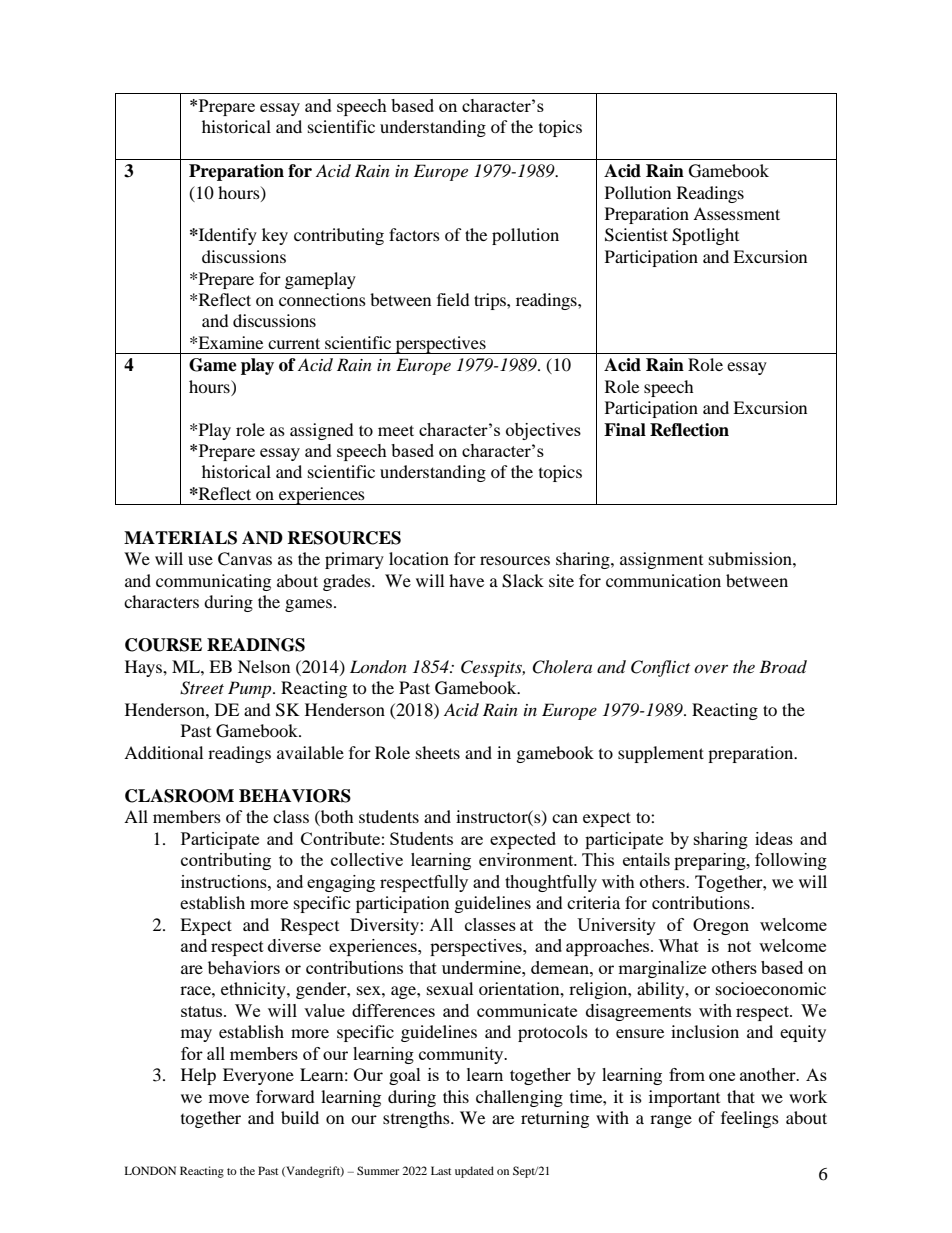  Describe the element at coordinates (711, 861) in the screenshot. I see `preparing` at that location.
